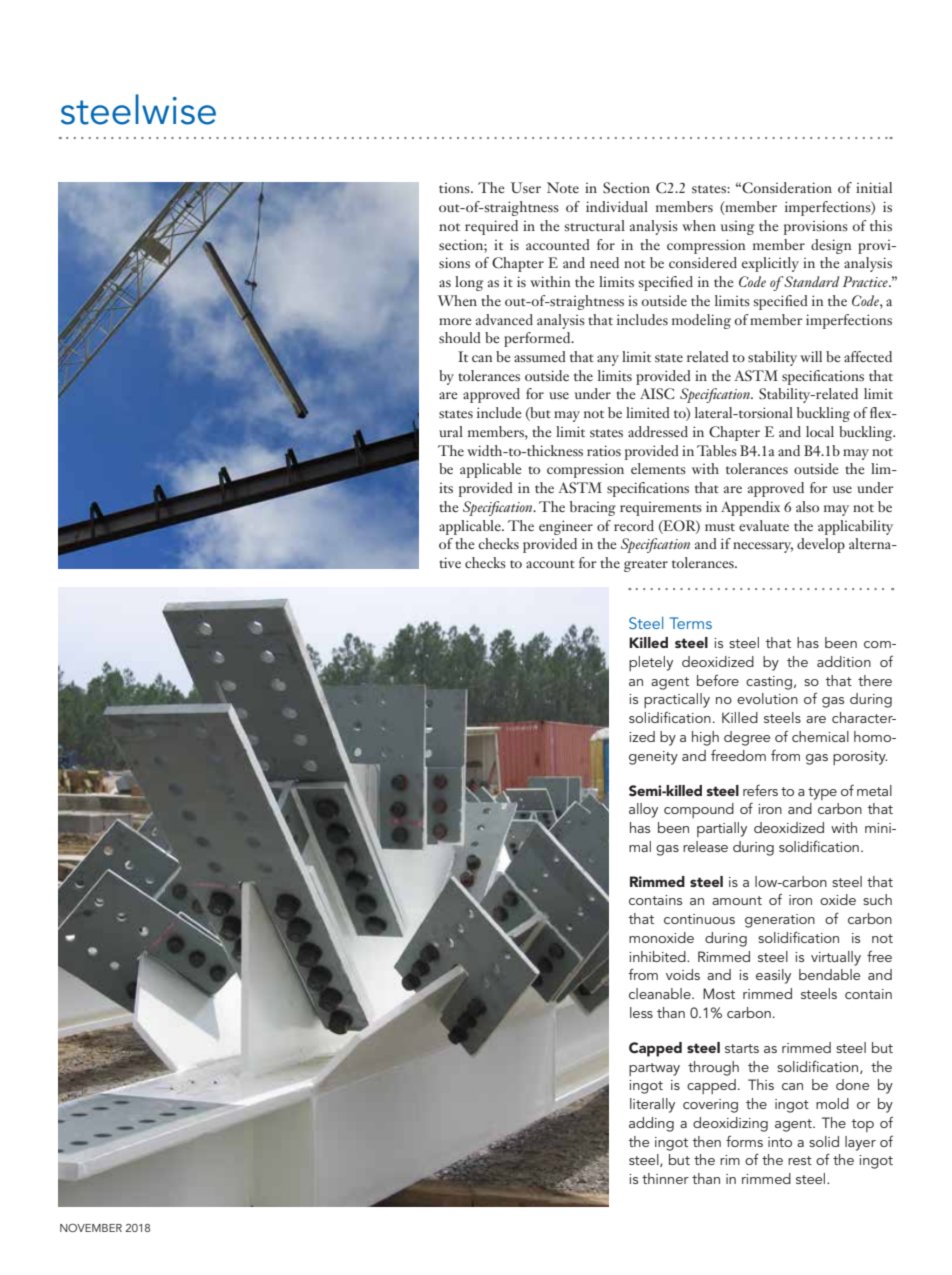 The width and height of the screenshot is (952, 1275). Describe the element at coordinates (91, 1227) in the screenshot. I see `NOVEMBER` at that location.
